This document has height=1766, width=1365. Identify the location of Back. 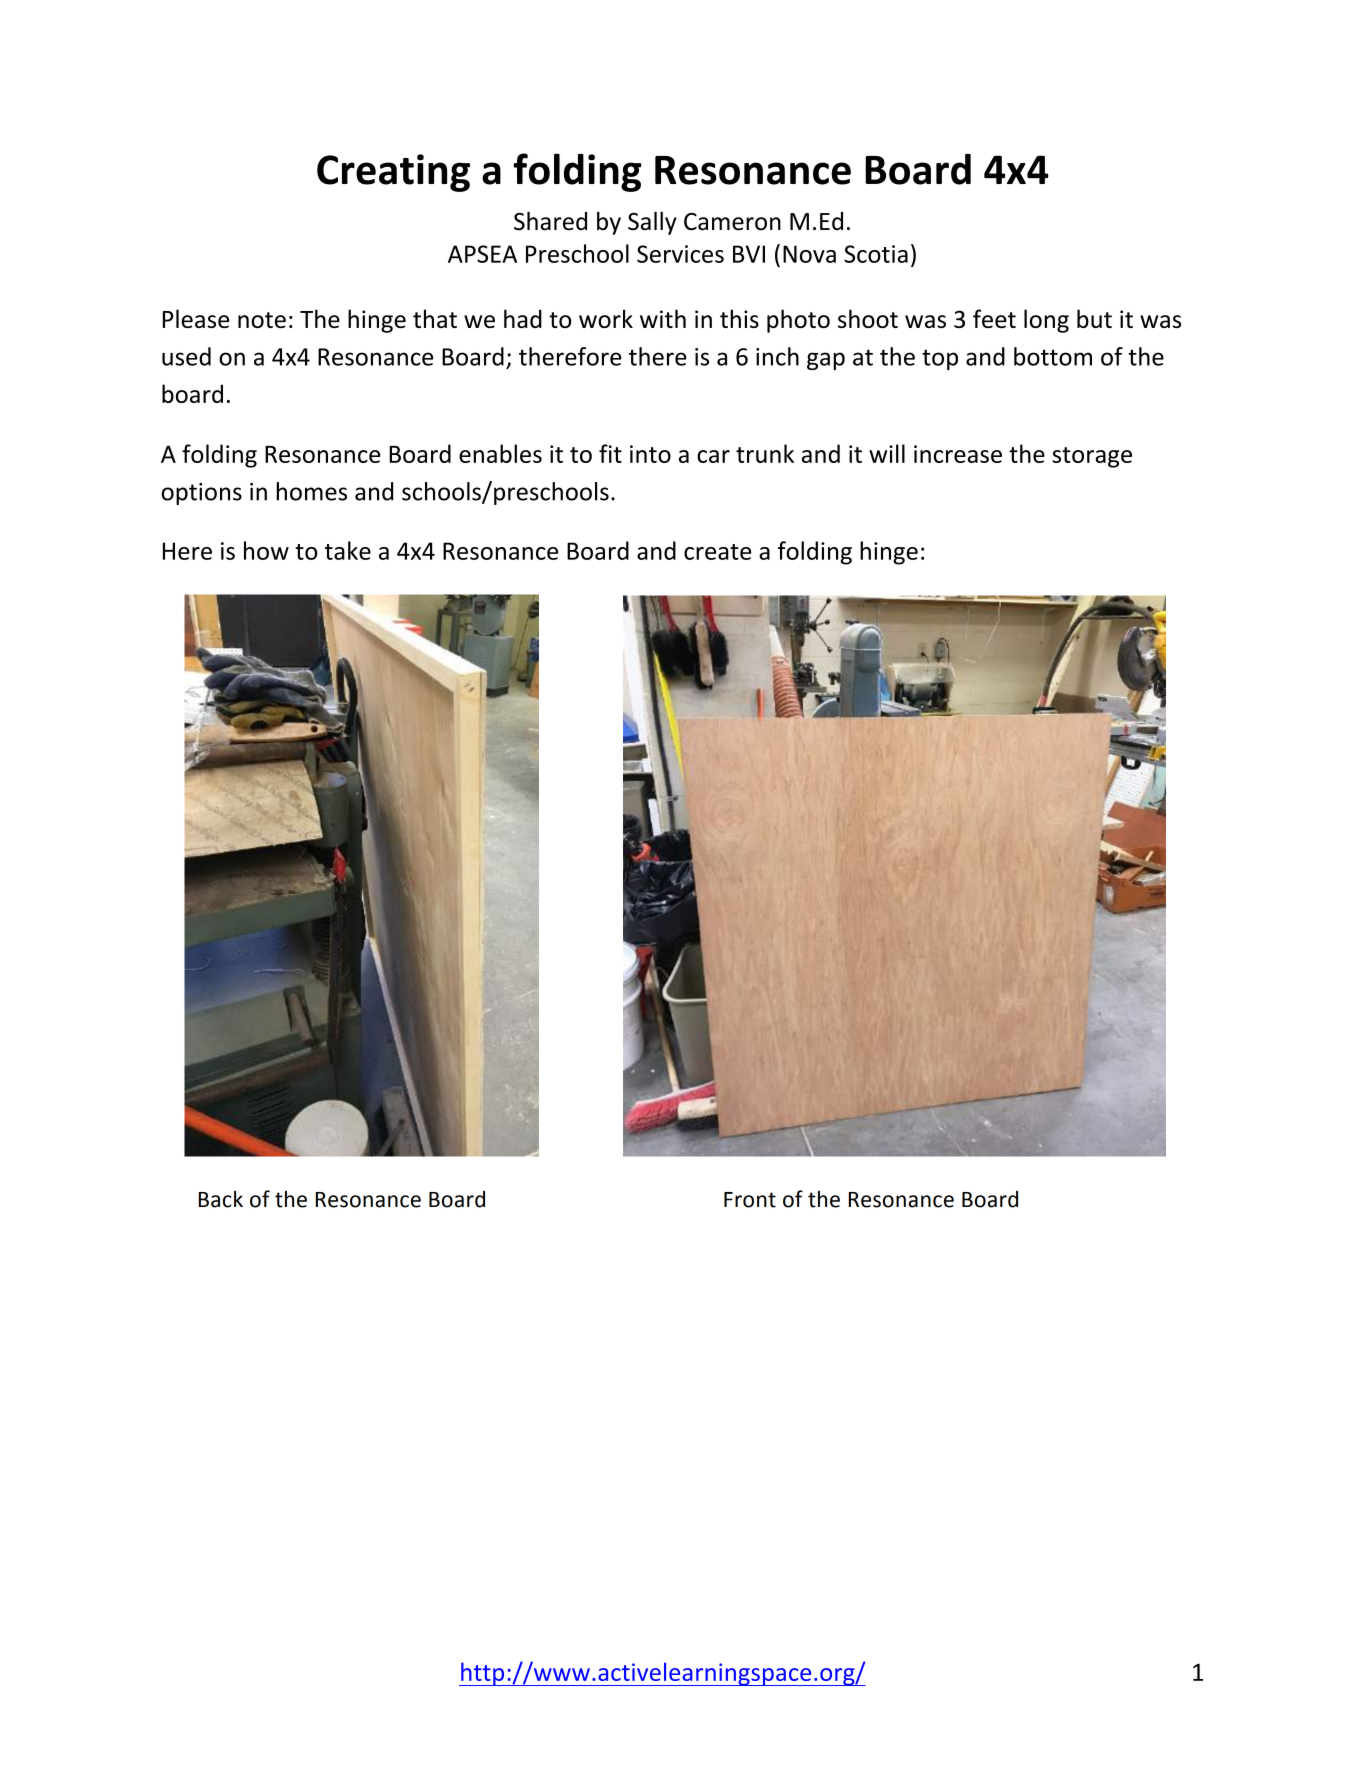
(221, 1199).
